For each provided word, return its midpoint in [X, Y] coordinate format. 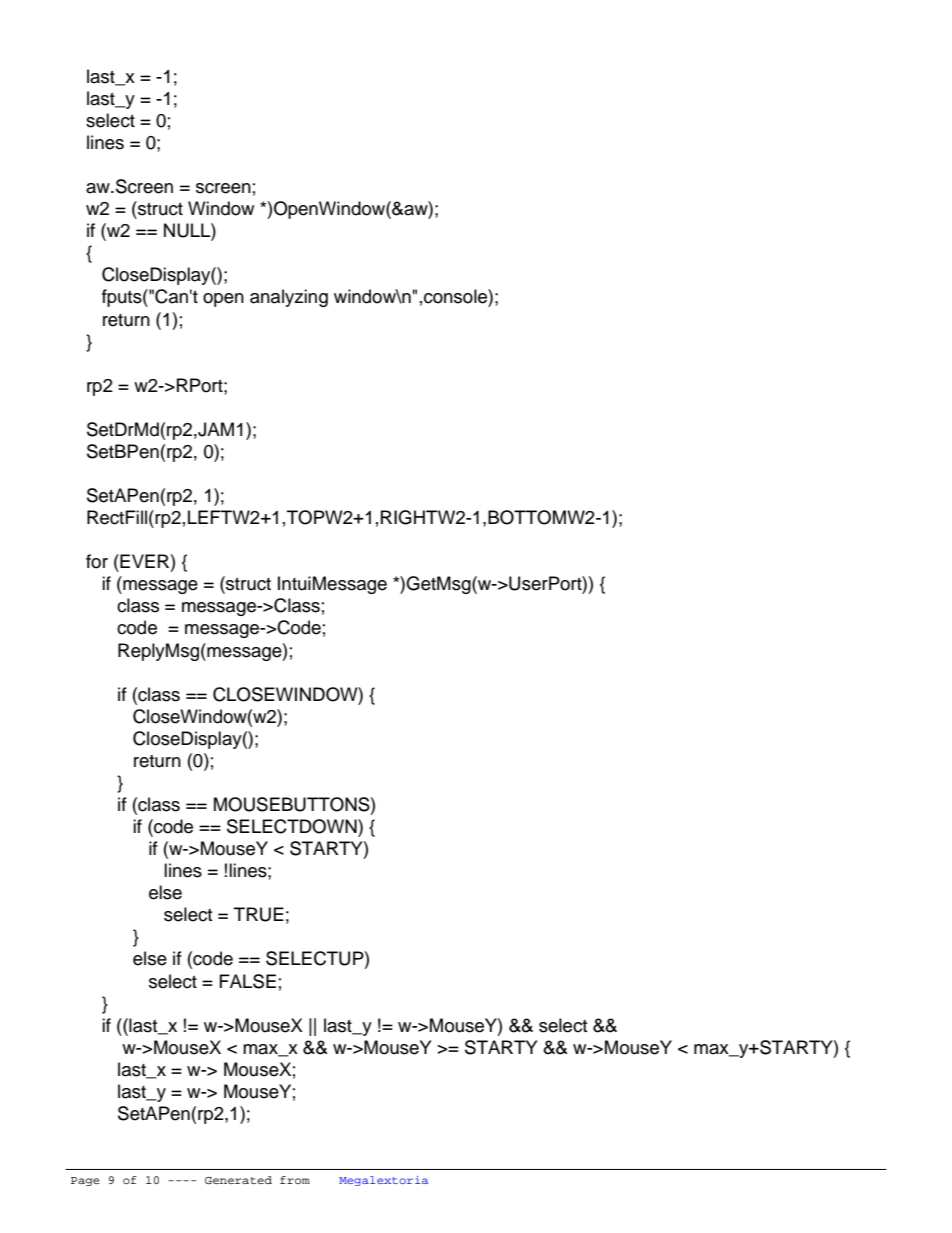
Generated [238, 1180]
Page [85, 1181]
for [97, 561]
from [295, 1180]
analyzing [289, 298]
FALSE [248, 981]
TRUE [259, 914]
